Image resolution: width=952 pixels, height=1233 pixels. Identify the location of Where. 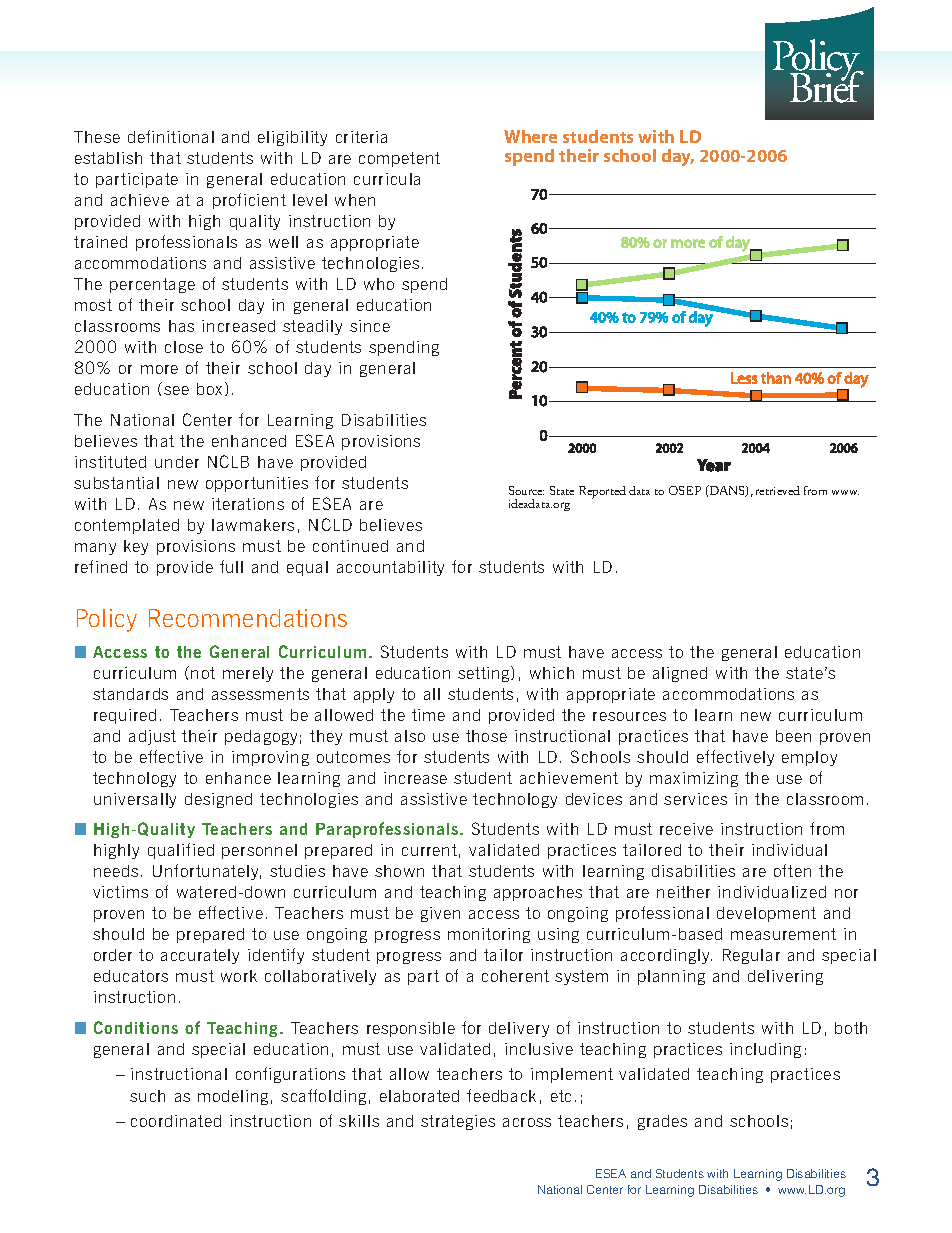
(530, 136).
